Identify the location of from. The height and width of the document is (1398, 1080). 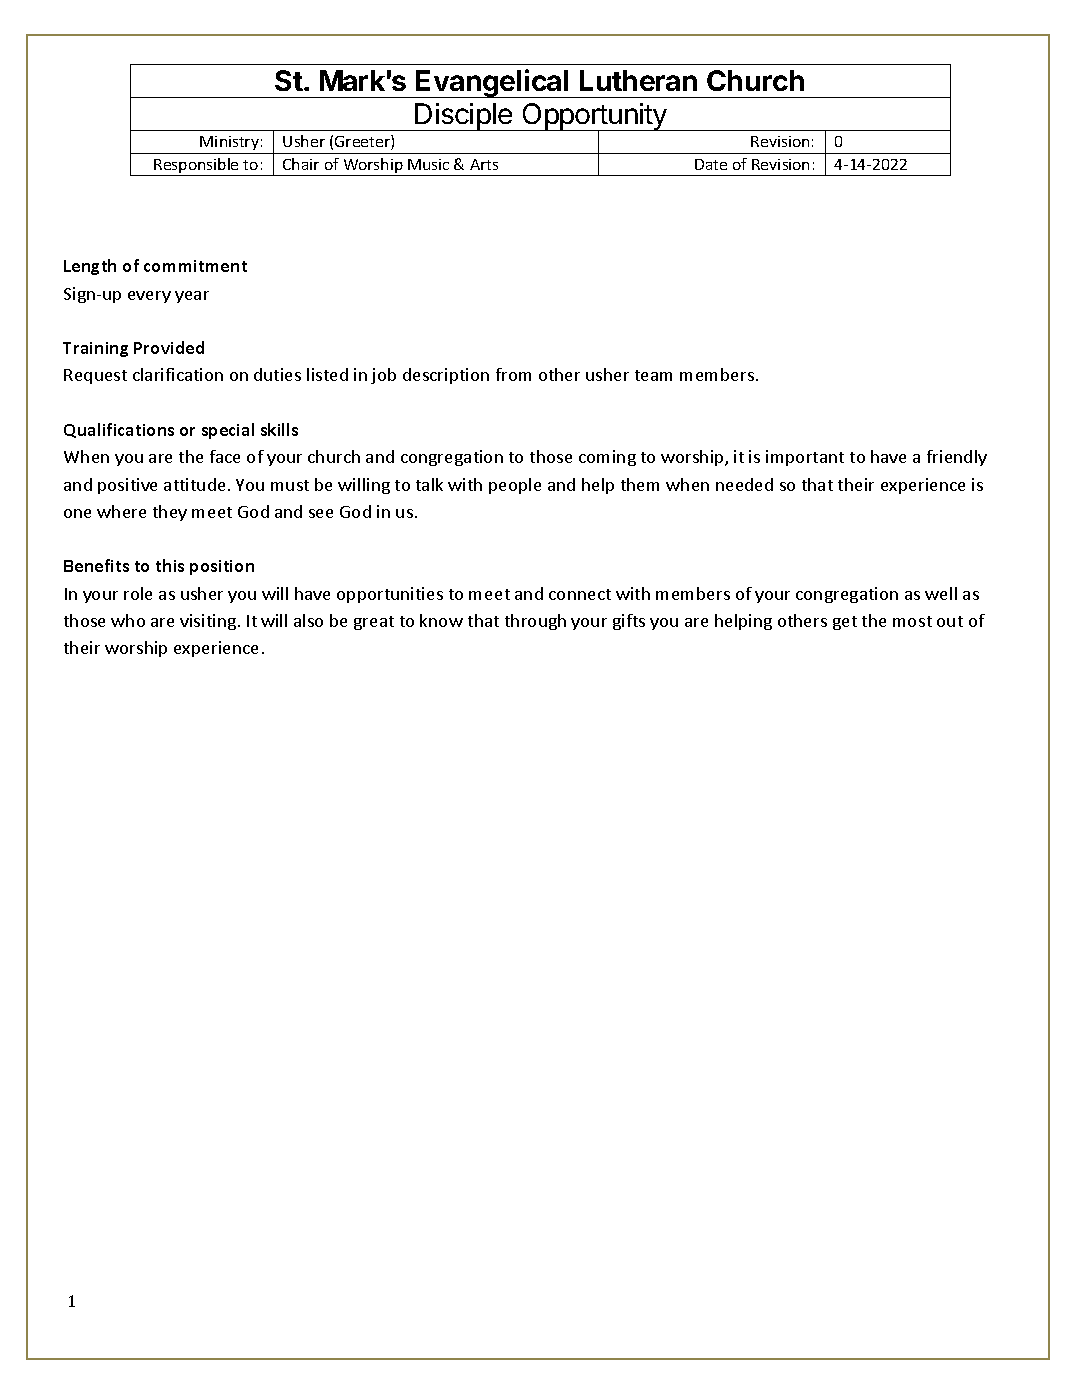
(513, 374).
